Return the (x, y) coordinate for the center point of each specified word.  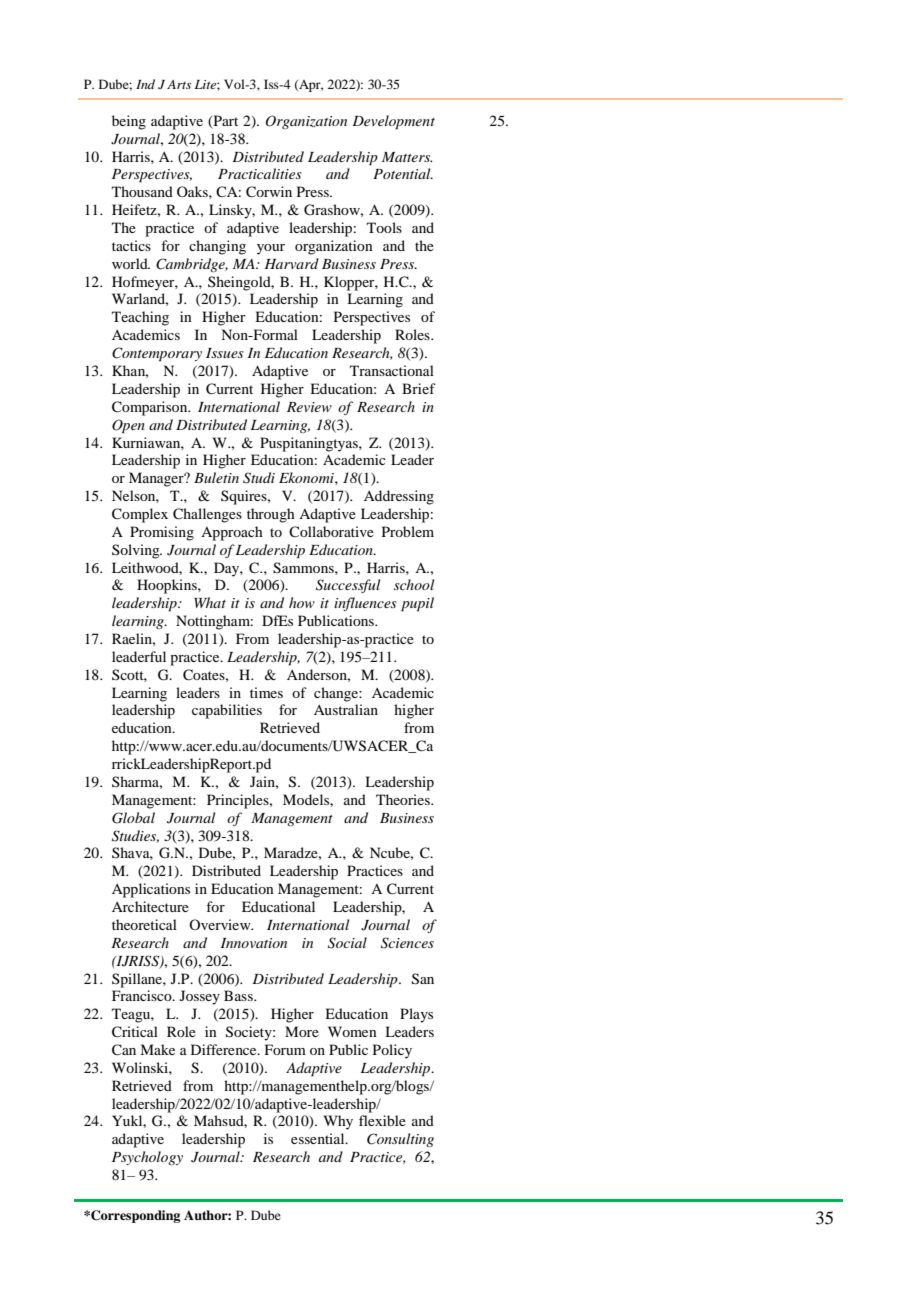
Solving (137, 551)
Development (393, 122)
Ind (145, 84)
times (266, 692)
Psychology (147, 1158)
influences (365, 604)
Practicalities (260, 173)
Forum (285, 1049)
